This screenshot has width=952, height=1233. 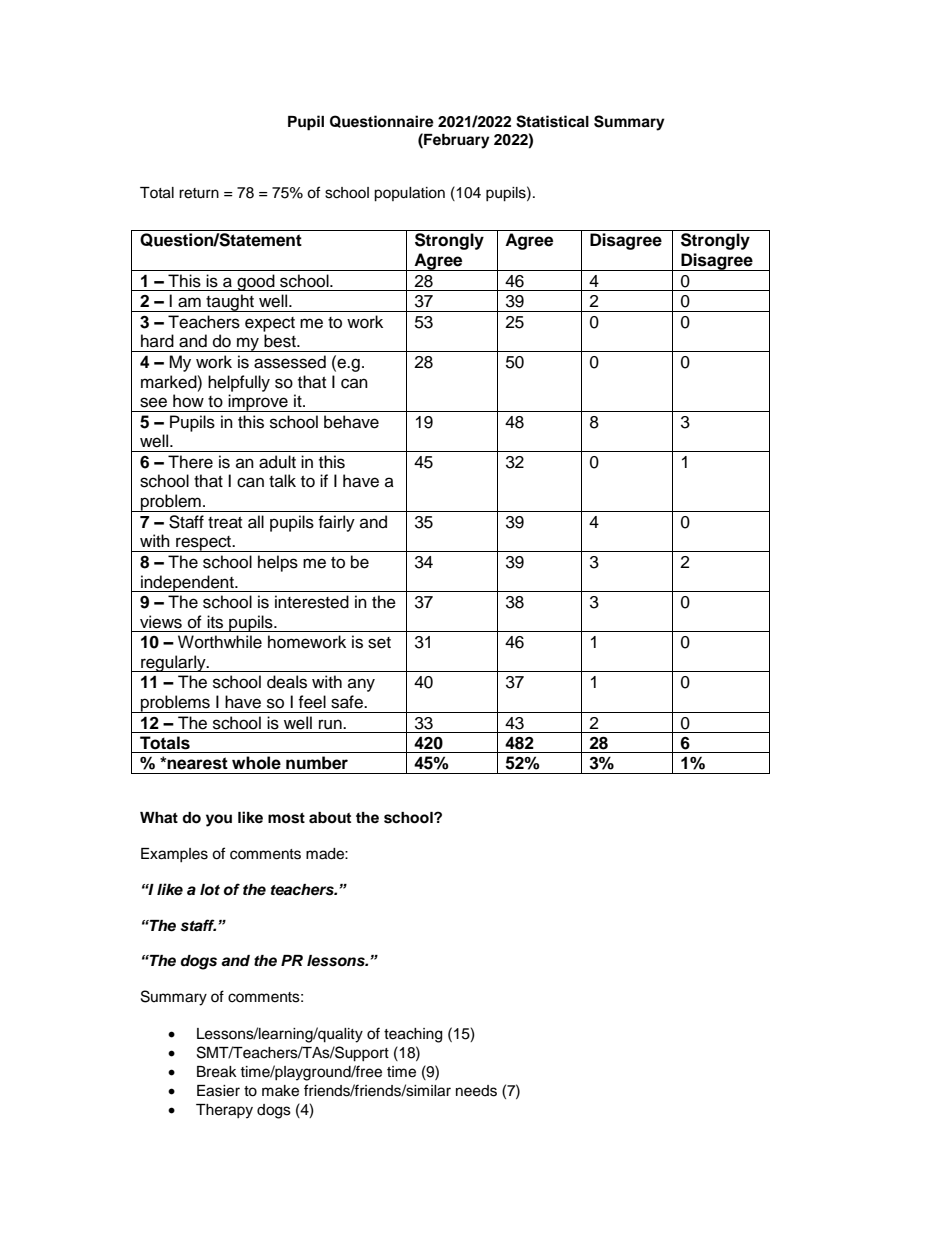 I want to click on any, so click(x=361, y=685).
